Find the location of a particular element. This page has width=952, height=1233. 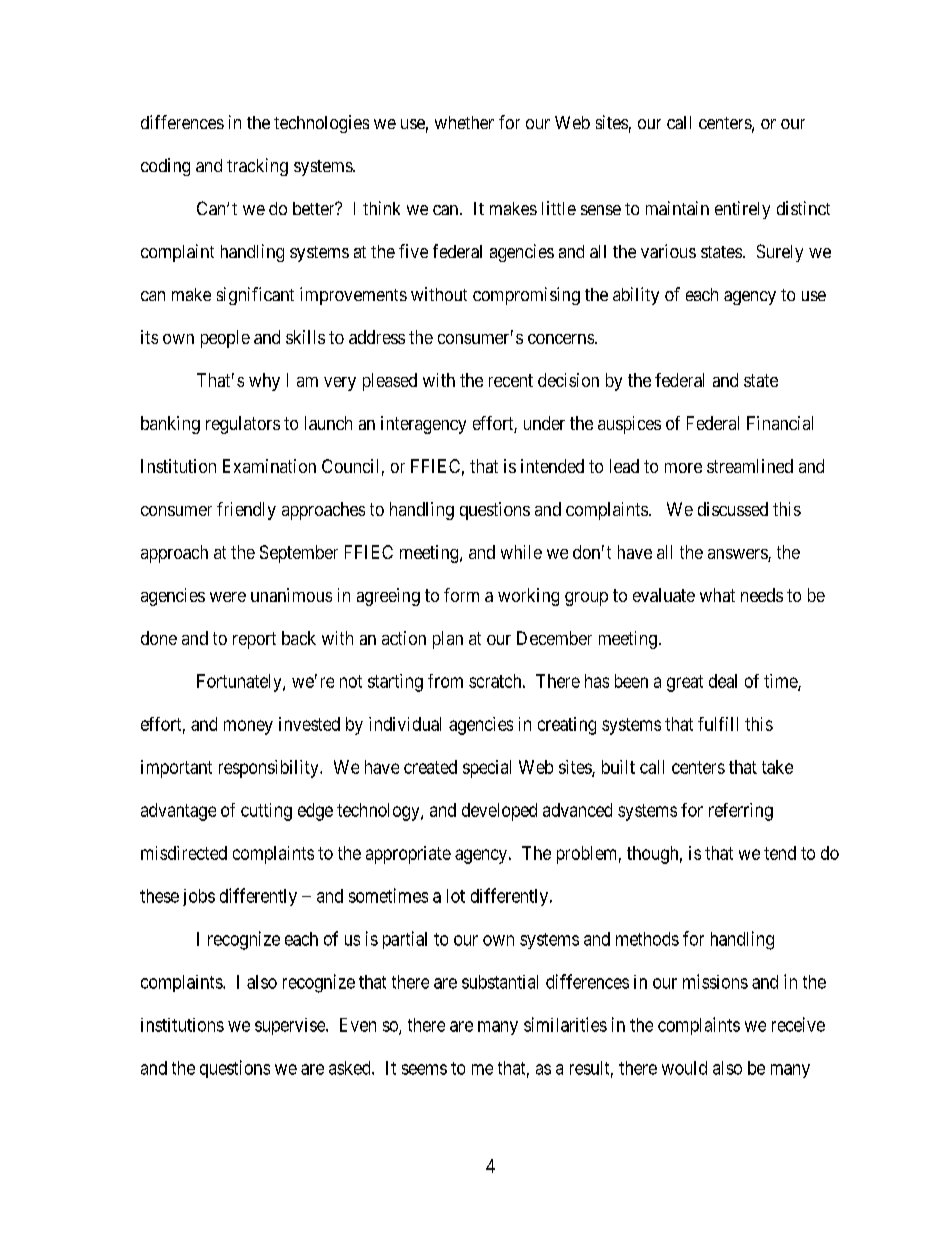

entirely is located at coordinates (742, 210).
